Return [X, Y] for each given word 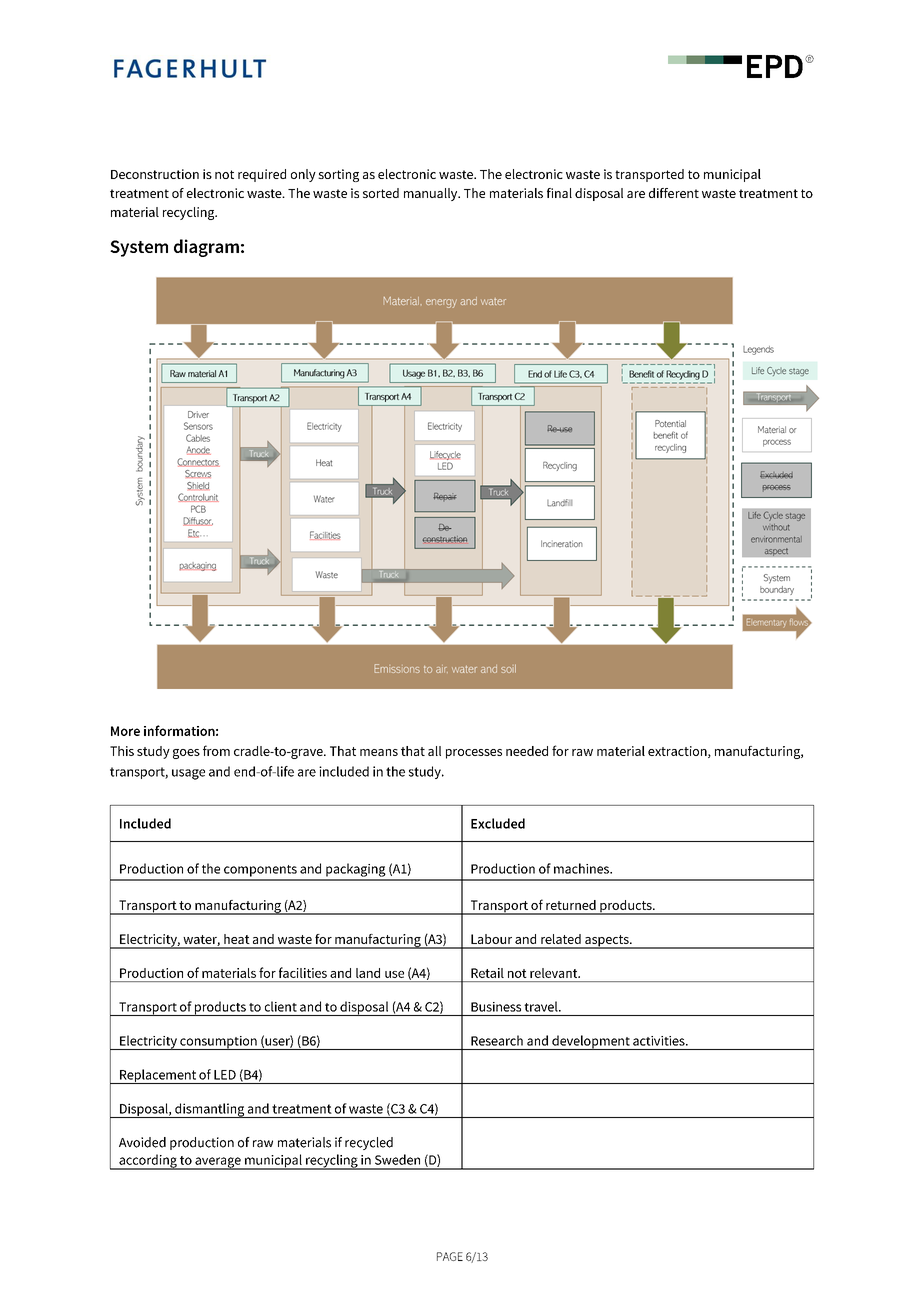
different [674, 193]
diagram [206, 248]
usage [188, 774]
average [218, 1163]
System [139, 248]
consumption [218, 1043]
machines [582, 868]
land [368, 973]
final [559, 193]
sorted [381, 193]
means [379, 752]
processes [474, 754]
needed [527, 751]
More [125, 731]
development [591, 1042]
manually [432, 194]
